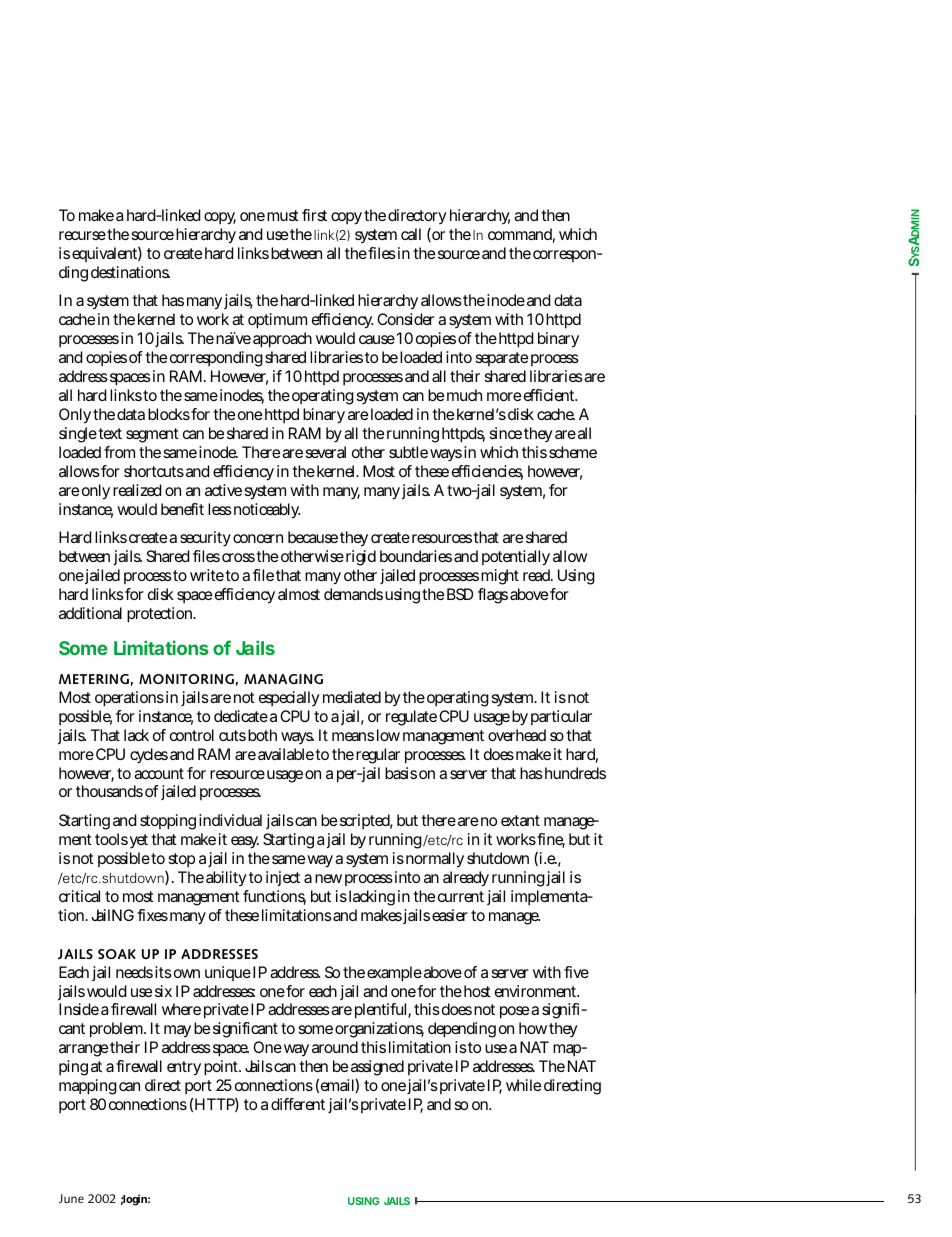 Image resolution: width=952 pixels, height=1237 pixels. Describe the element at coordinates (71, 1198) in the image. I see `June` at that location.
